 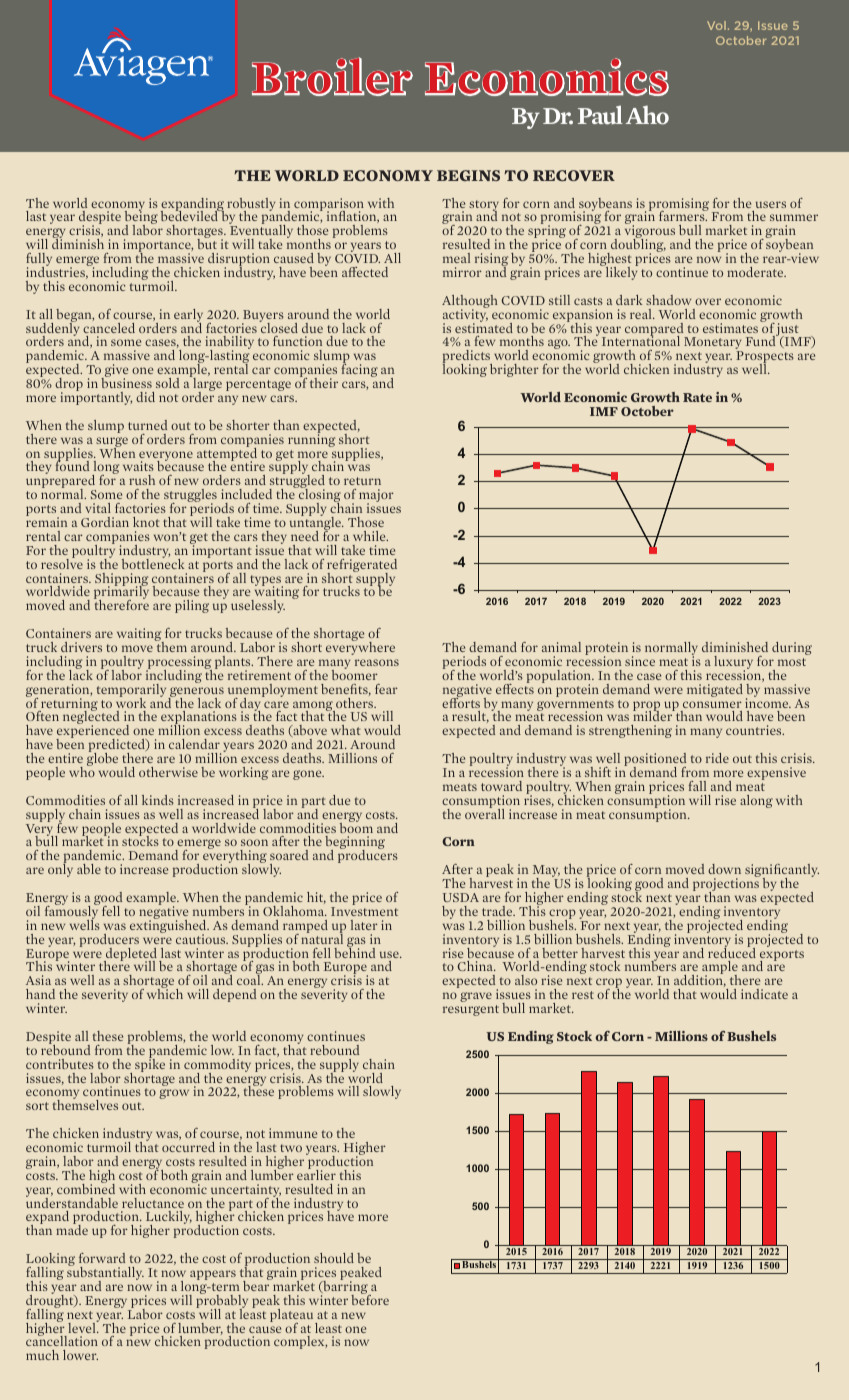 I want to click on extinguished, so click(x=169, y=927).
